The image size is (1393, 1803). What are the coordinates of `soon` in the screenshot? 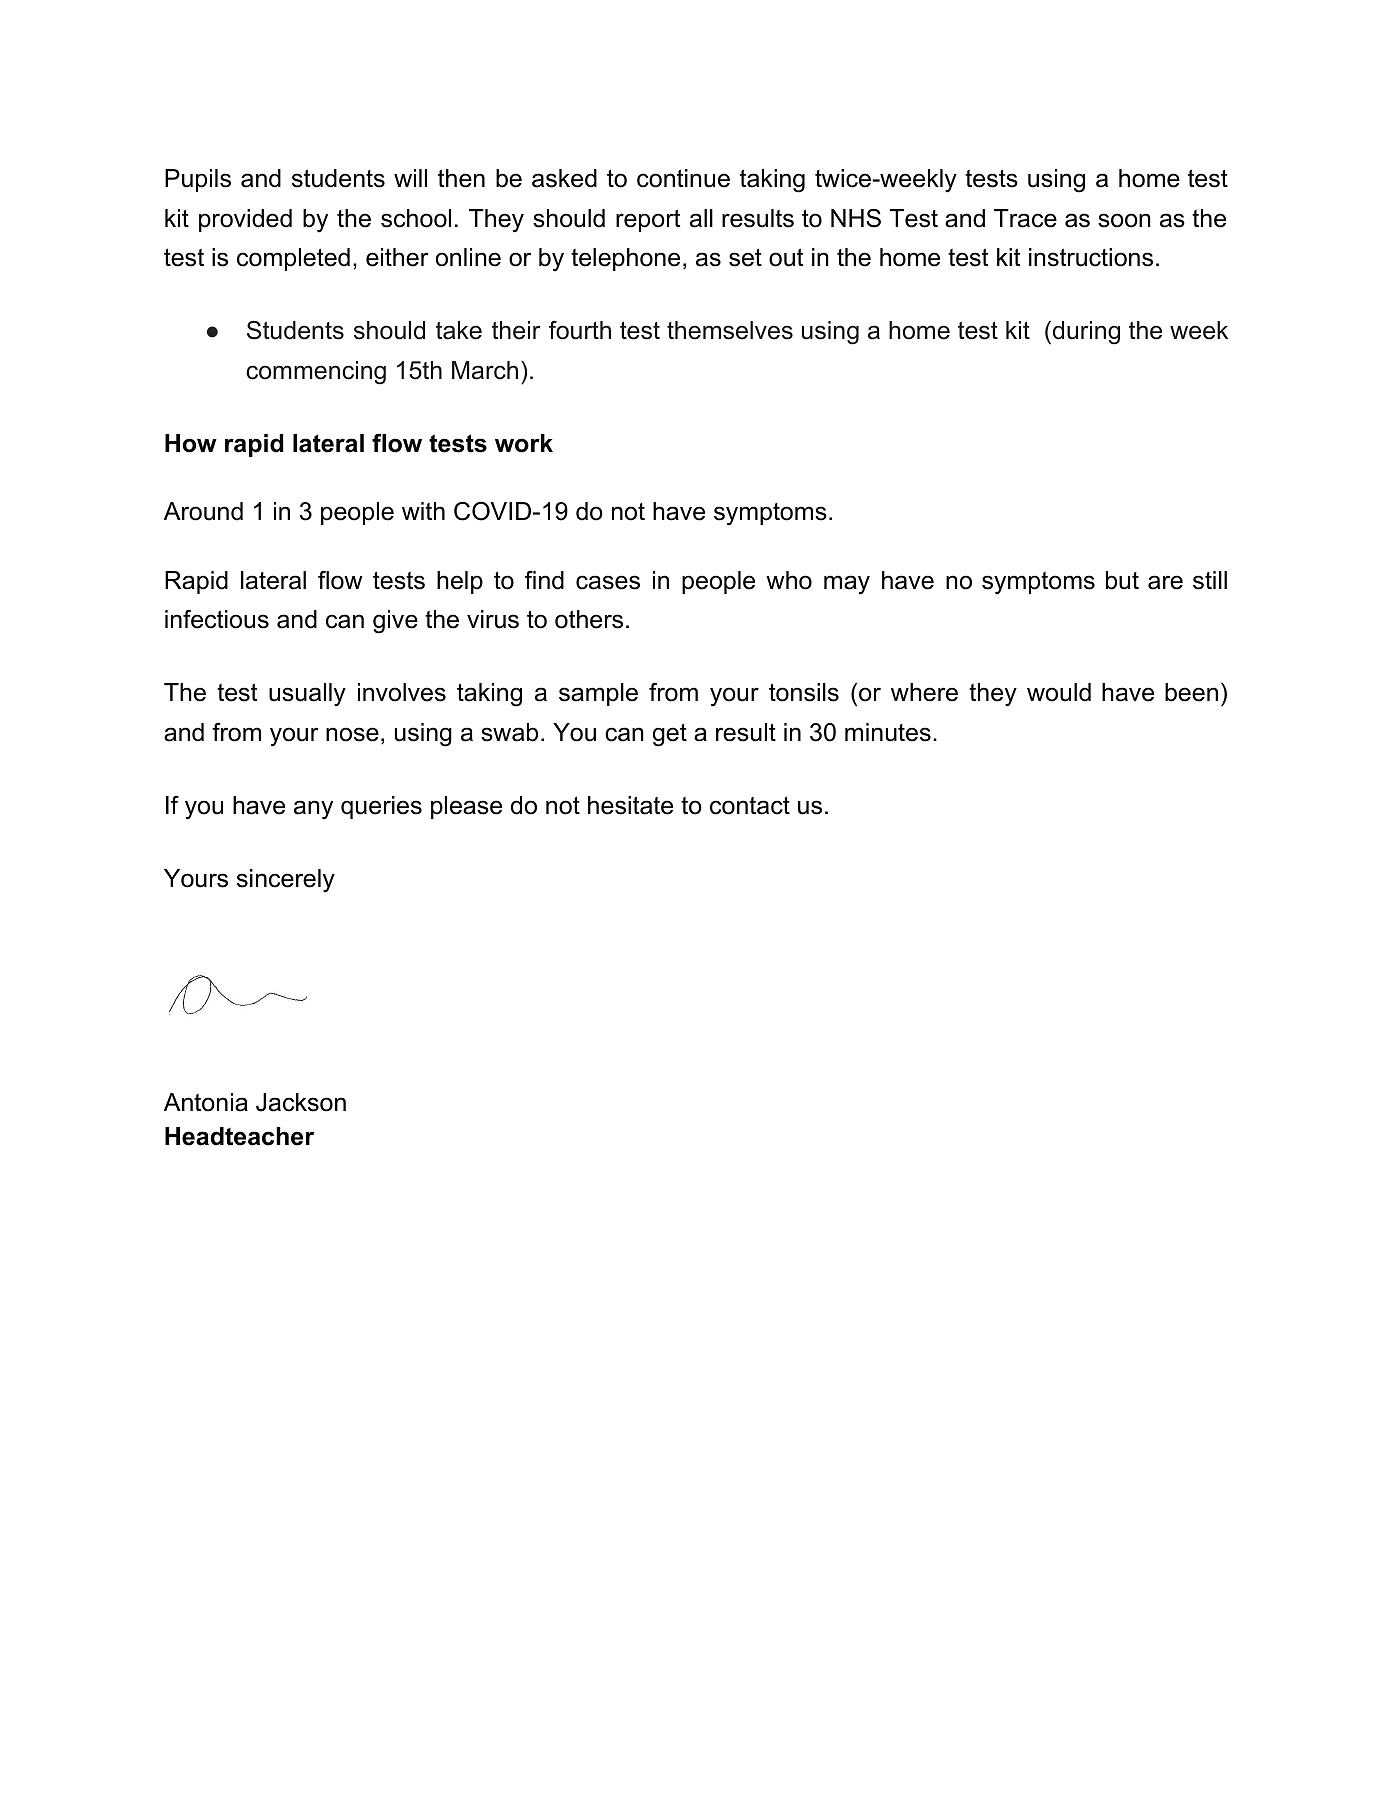 It's located at (1124, 220).
